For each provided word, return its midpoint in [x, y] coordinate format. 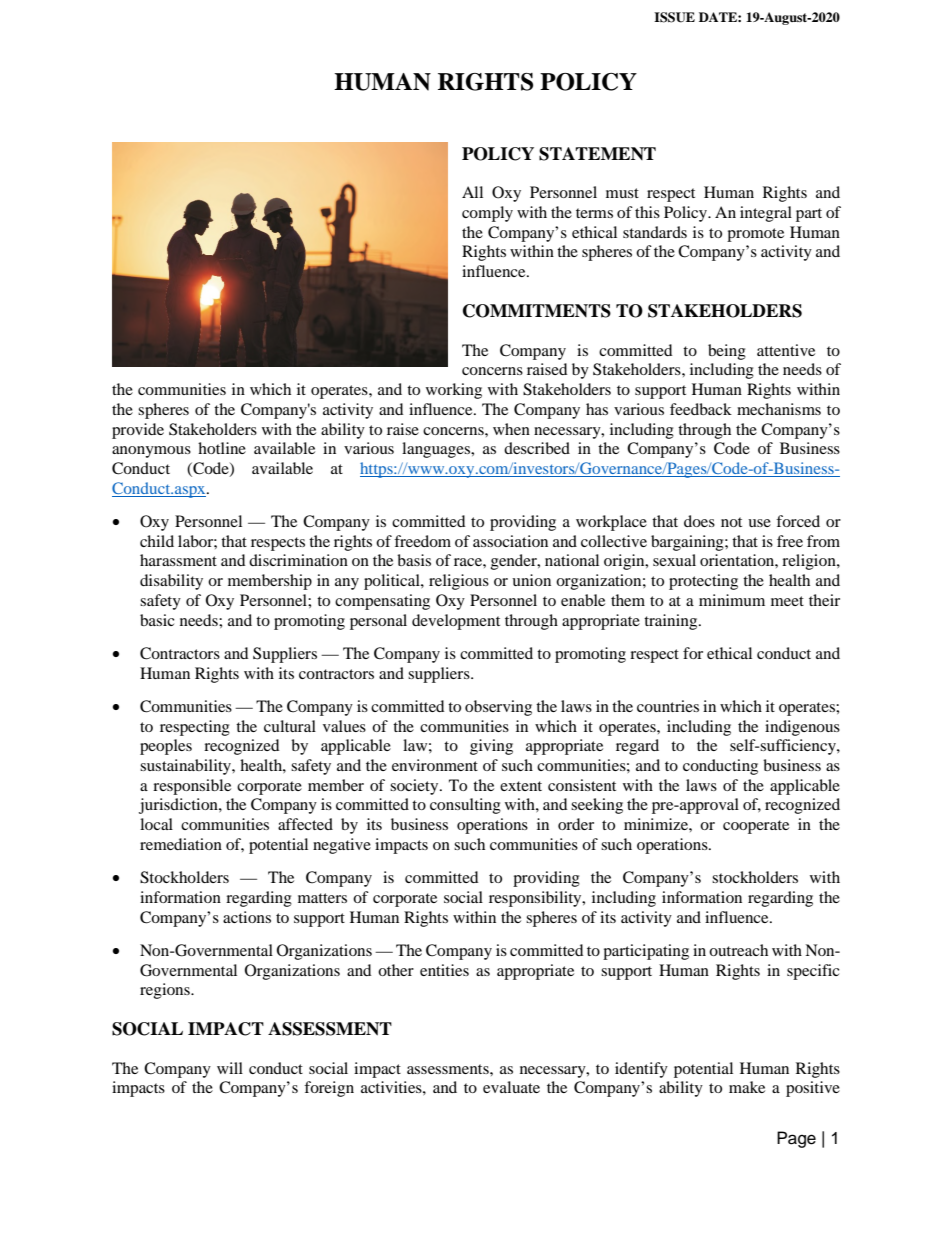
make [747, 1087]
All [472, 192]
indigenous [802, 728]
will [230, 1068]
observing [498, 708]
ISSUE [674, 17]
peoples [166, 747]
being [727, 352]
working [454, 391]
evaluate [511, 1087]
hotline [222, 448]
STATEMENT [597, 154]
